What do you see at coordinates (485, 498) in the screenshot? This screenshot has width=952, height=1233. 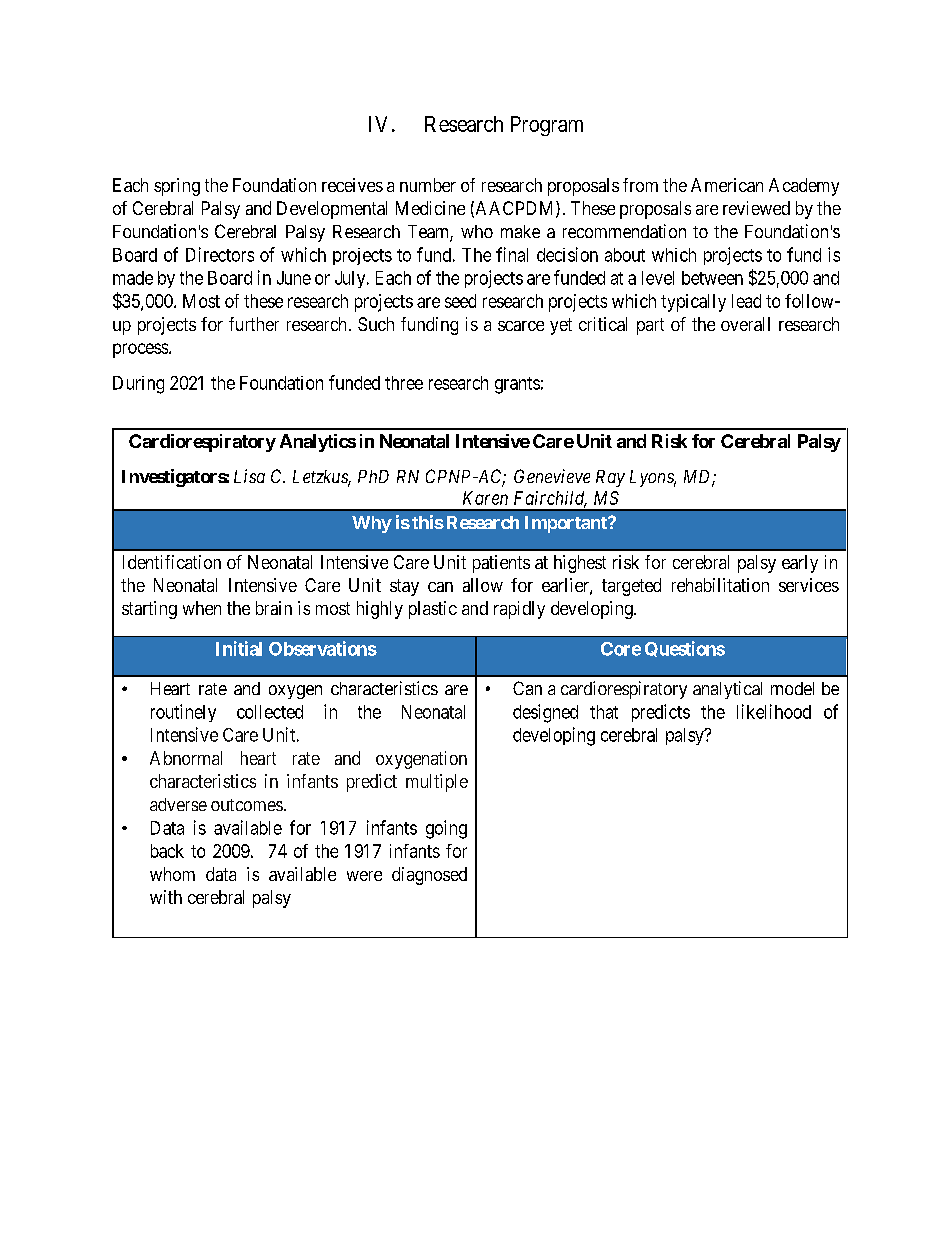 I see `Karen` at bounding box center [485, 498].
